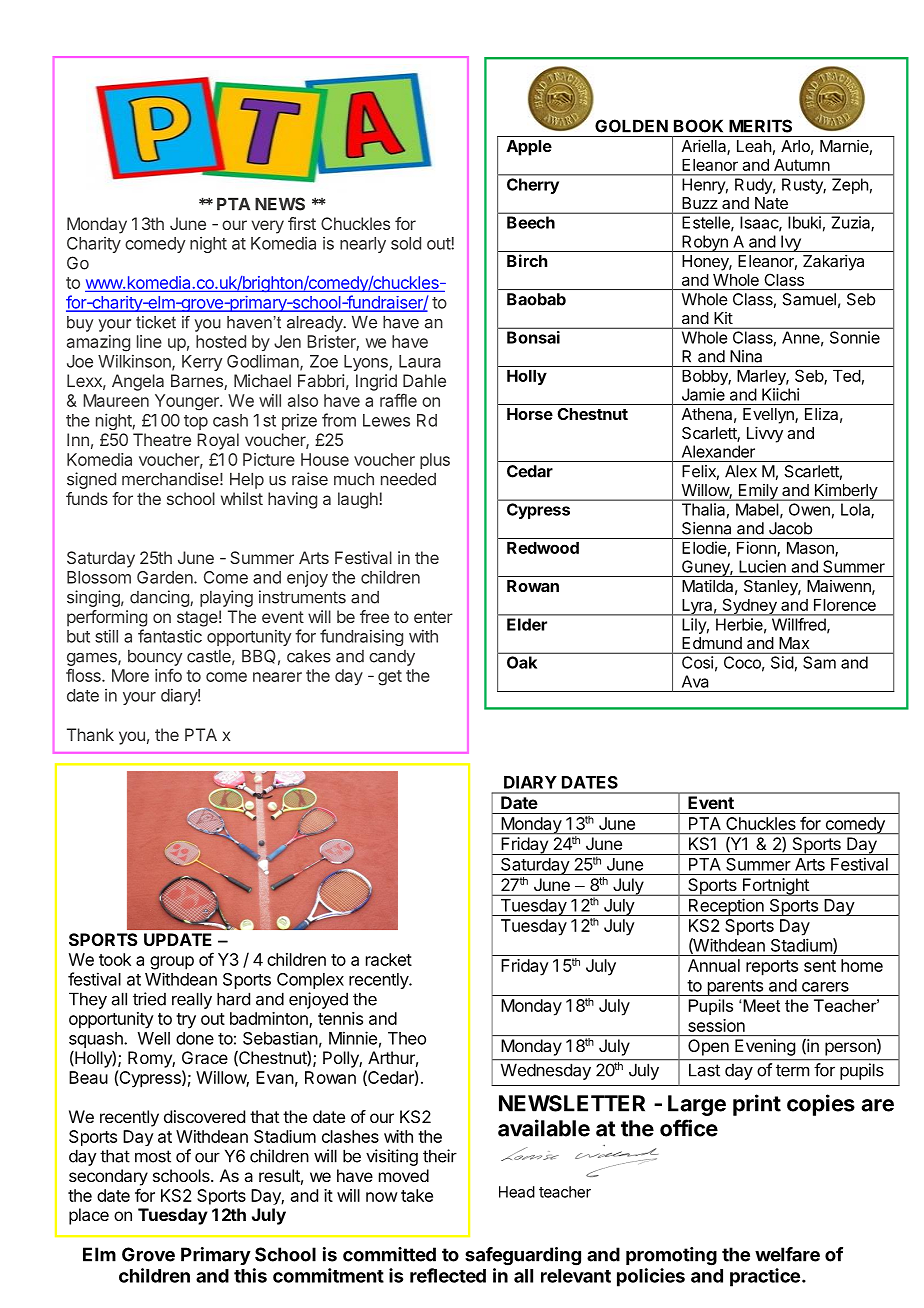 Image resolution: width=924 pixels, height=1308 pixels. Describe the element at coordinates (168, 675) in the image. I see `info` at that location.
